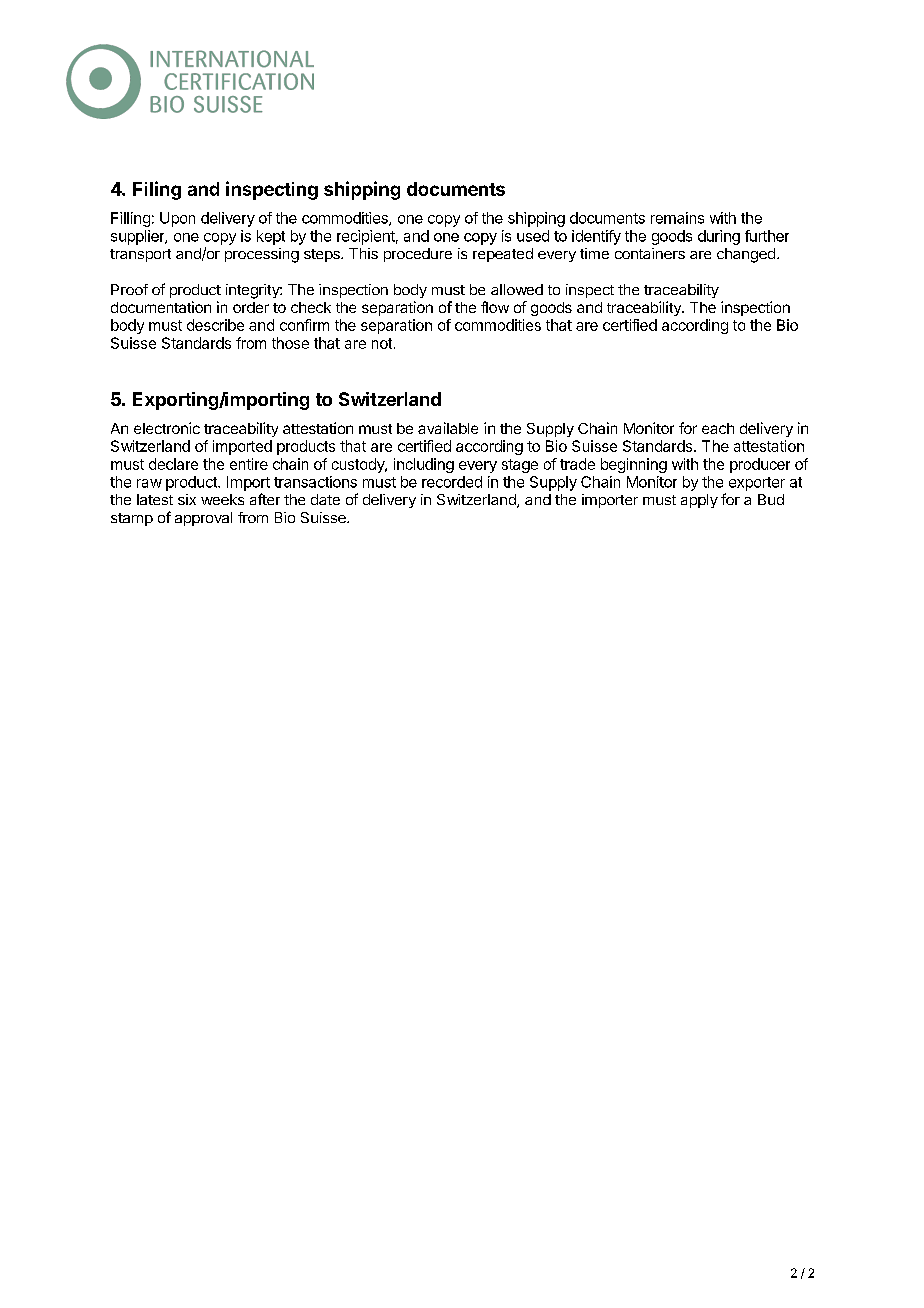  Describe the element at coordinates (167, 428) in the screenshot. I see `electronic` at that location.
